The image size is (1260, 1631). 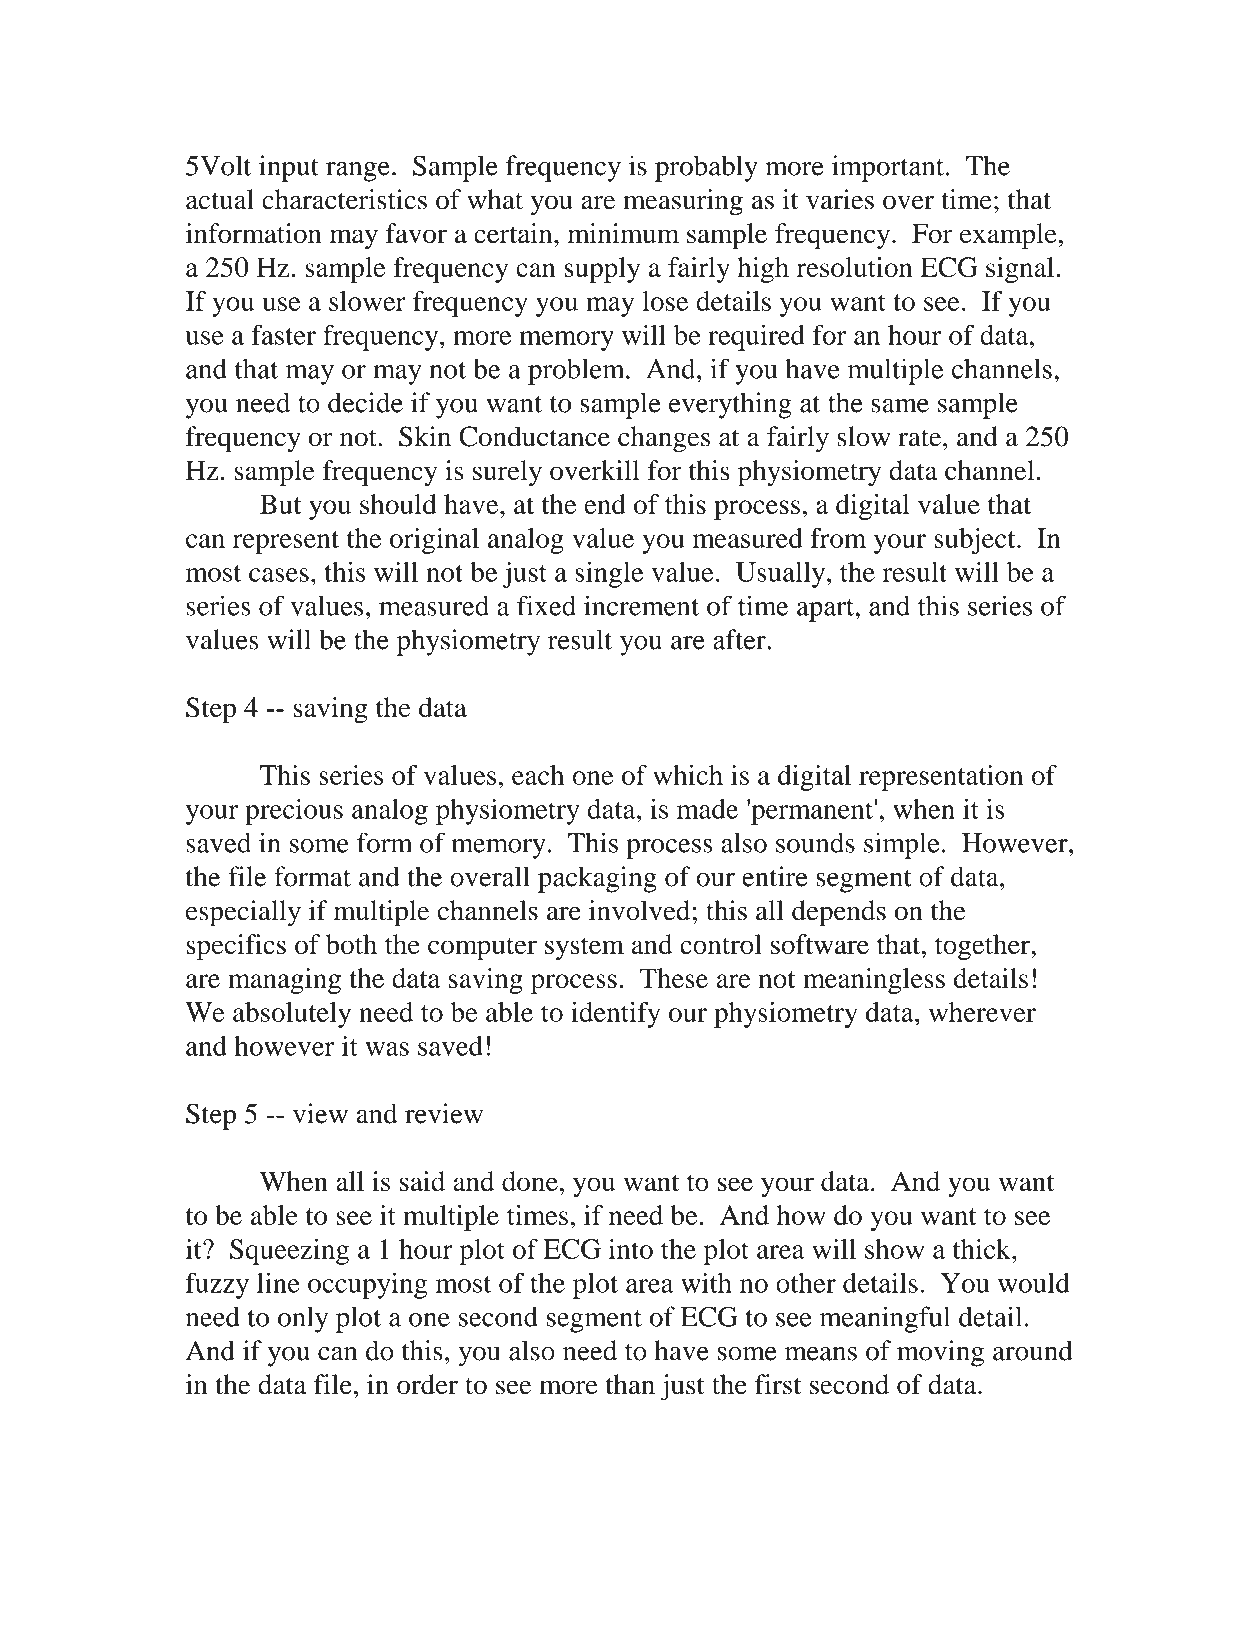 I want to click on characteristics, so click(x=344, y=199).
